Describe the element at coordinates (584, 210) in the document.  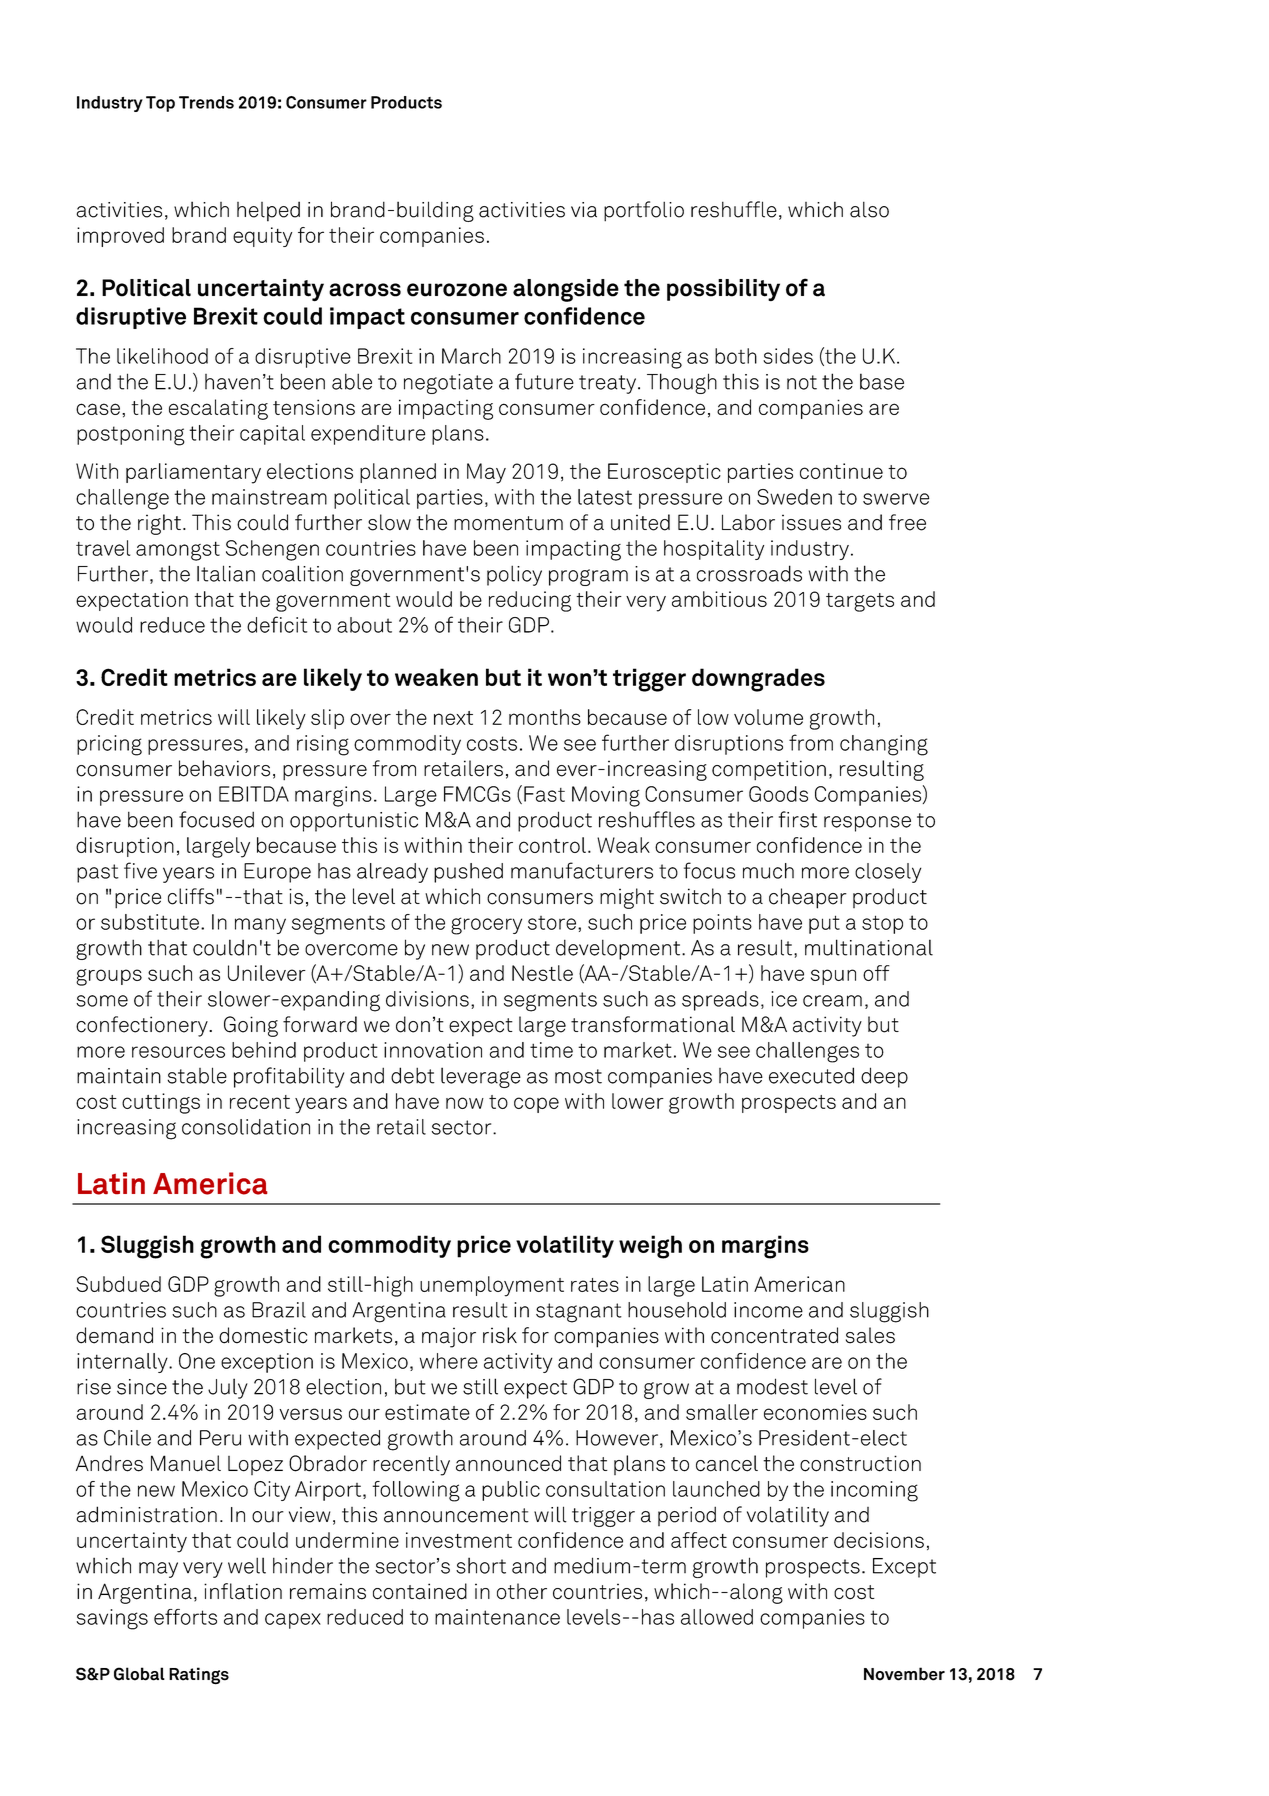
I see `via` at that location.
